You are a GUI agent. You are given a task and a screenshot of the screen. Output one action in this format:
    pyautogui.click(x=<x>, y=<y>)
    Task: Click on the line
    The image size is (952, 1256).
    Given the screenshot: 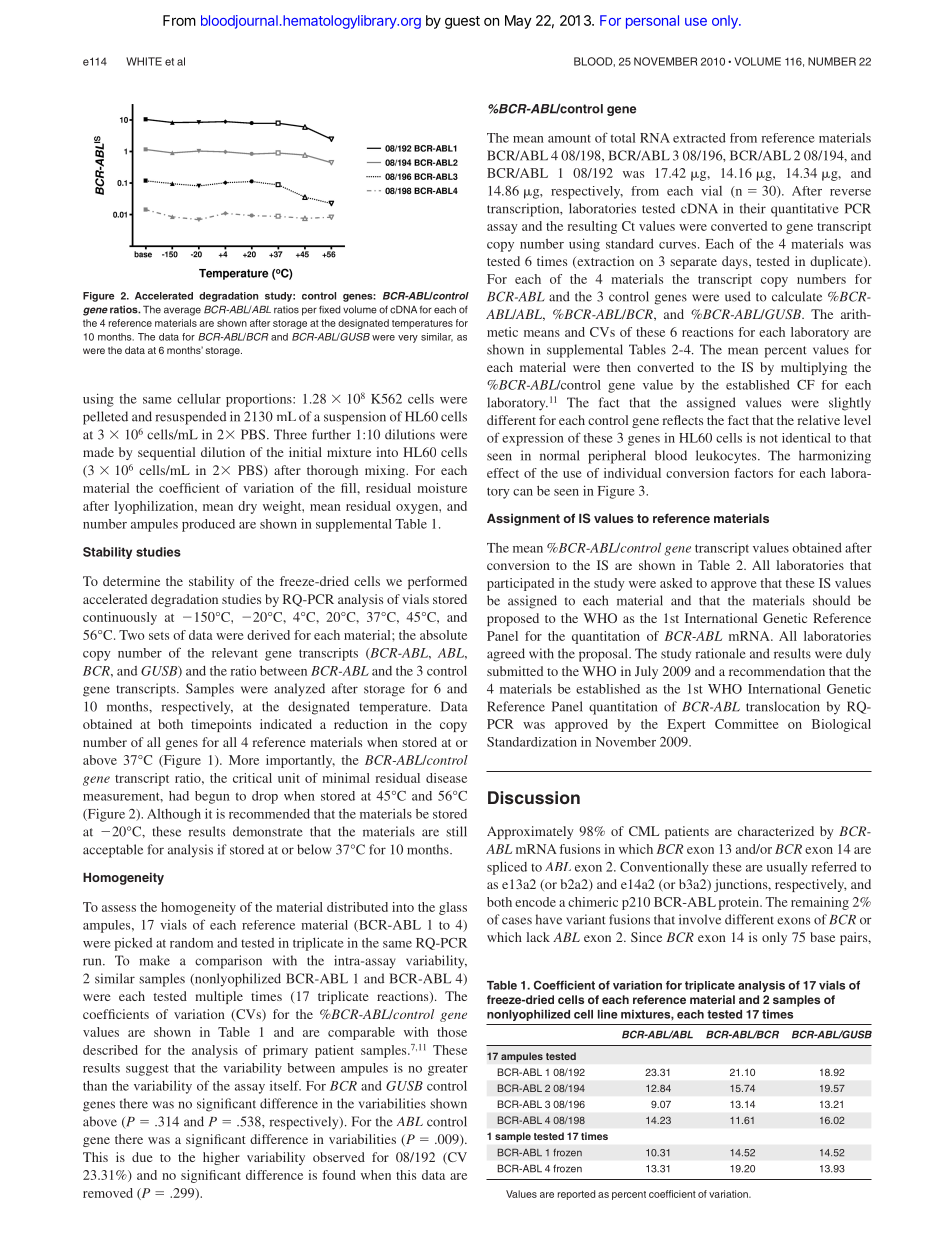 What is the action you would take?
    pyautogui.click(x=608, y=1014)
